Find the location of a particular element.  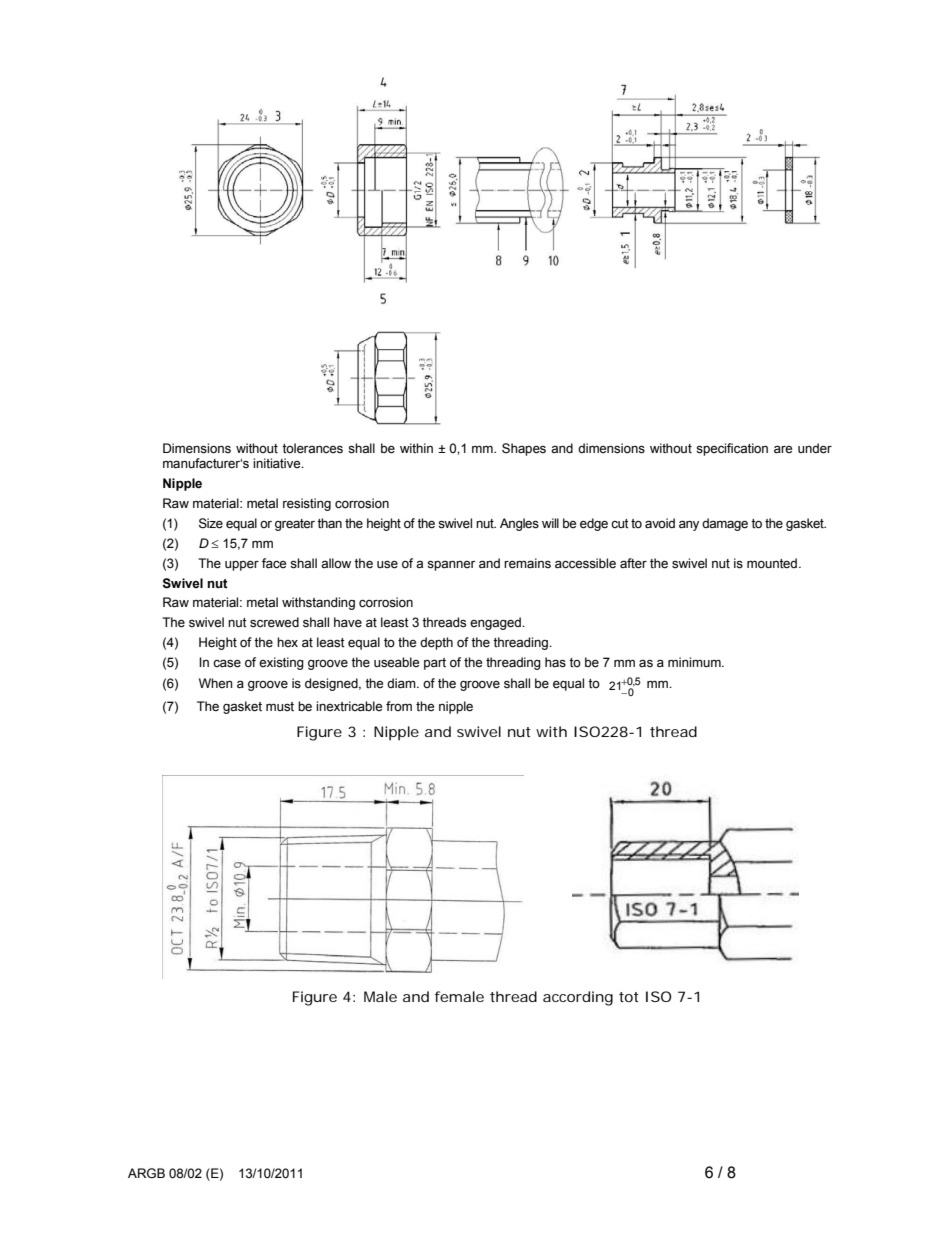

case is located at coordinates (227, 663).
